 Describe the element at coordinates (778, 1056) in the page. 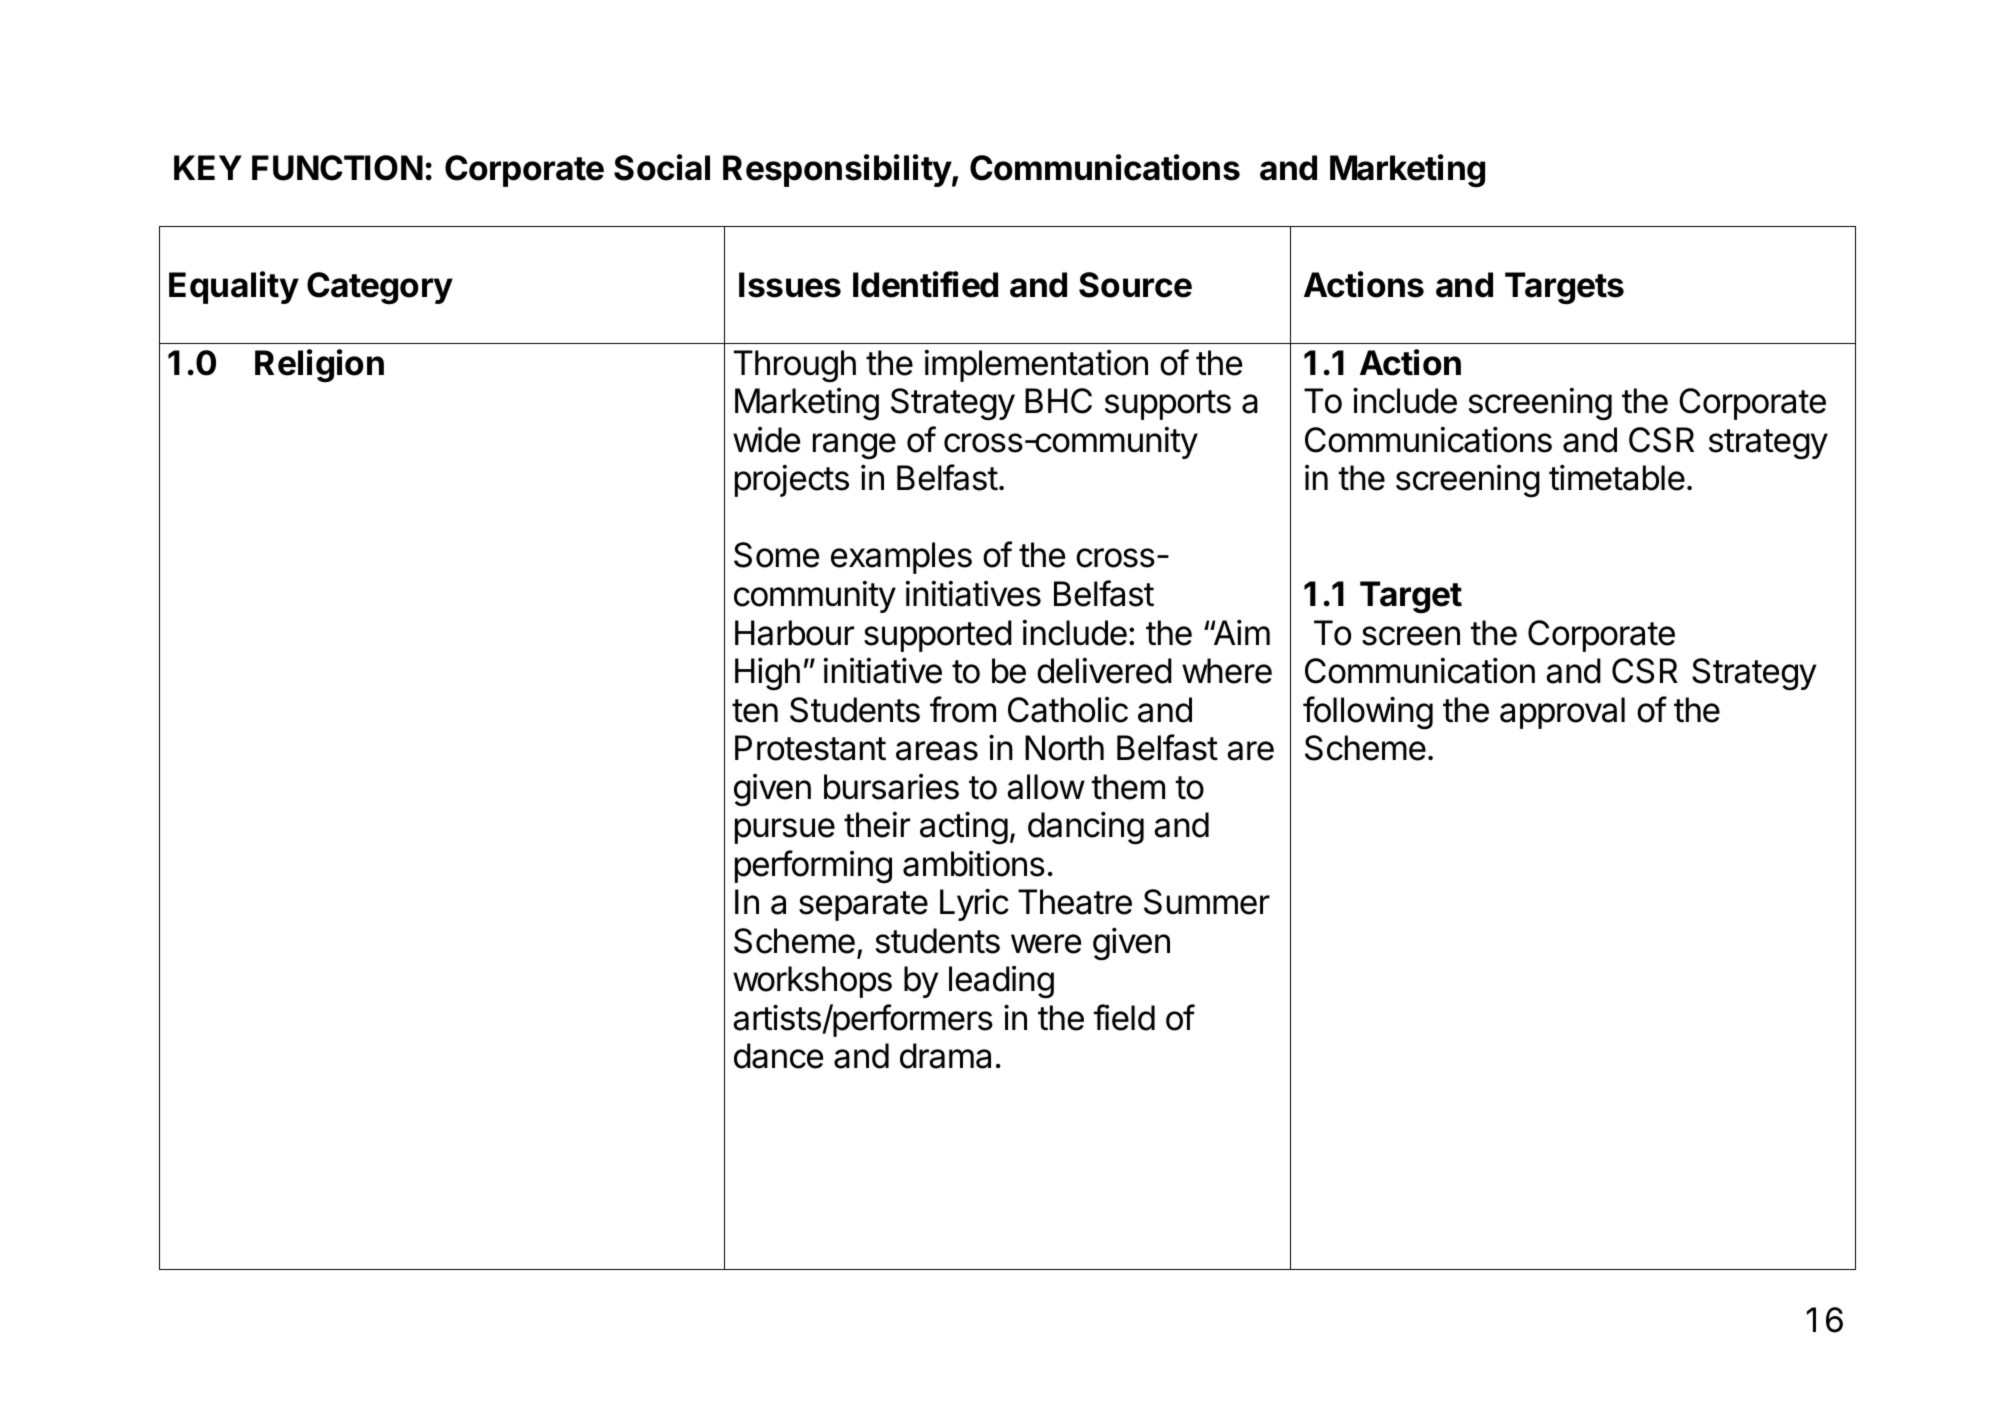

I see `dance` at that location.
